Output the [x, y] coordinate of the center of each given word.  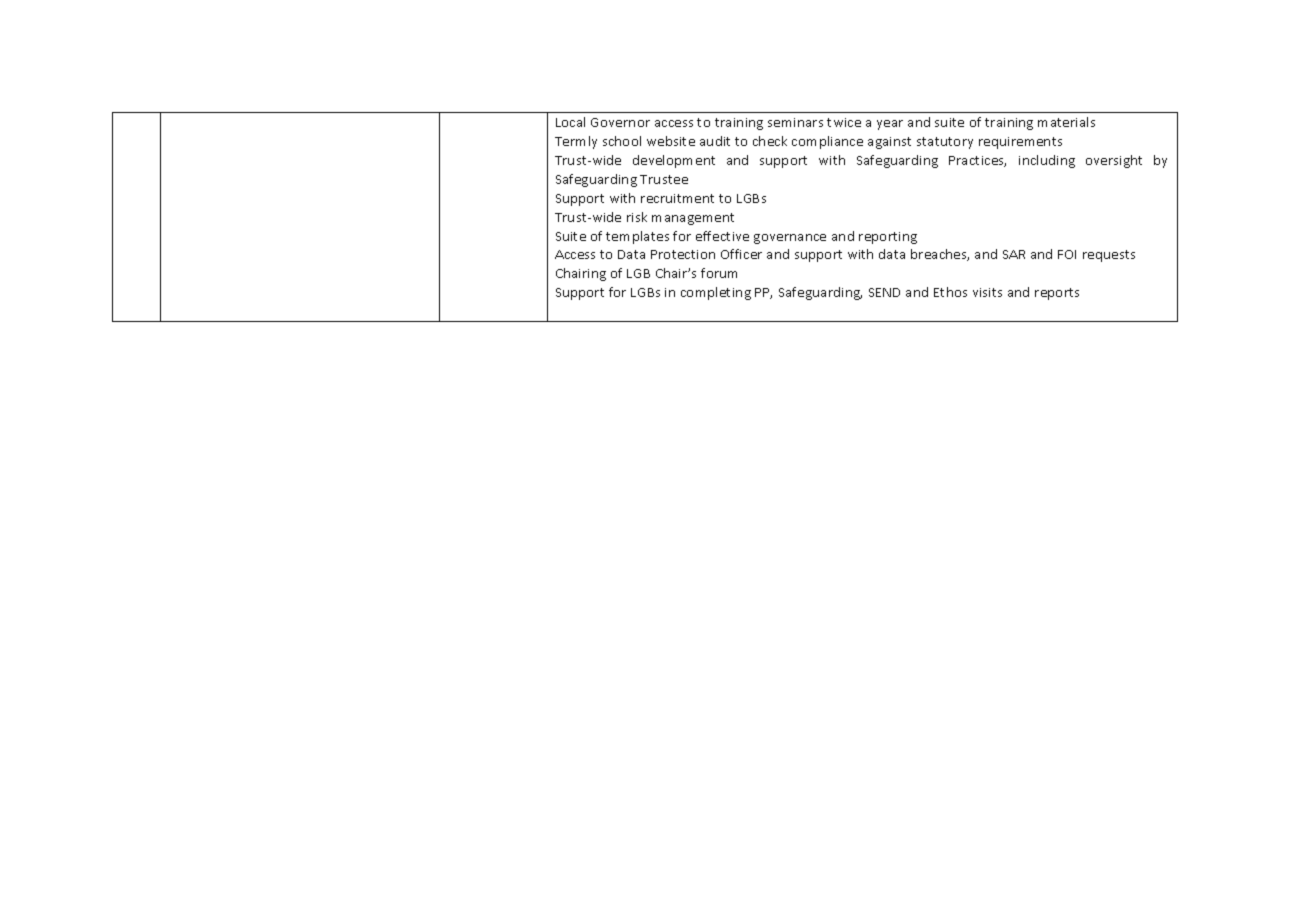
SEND [884, 292]
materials [1066, 122]
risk [637, 217]
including [1047, 161]
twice [844, 122]
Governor [620, 122]
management [693, 219]
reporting [888, 238]
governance [790, 239]
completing [716, 293]
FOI [1067, 254]
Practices [977, 161]
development [674, 161]
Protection [683, 254]
